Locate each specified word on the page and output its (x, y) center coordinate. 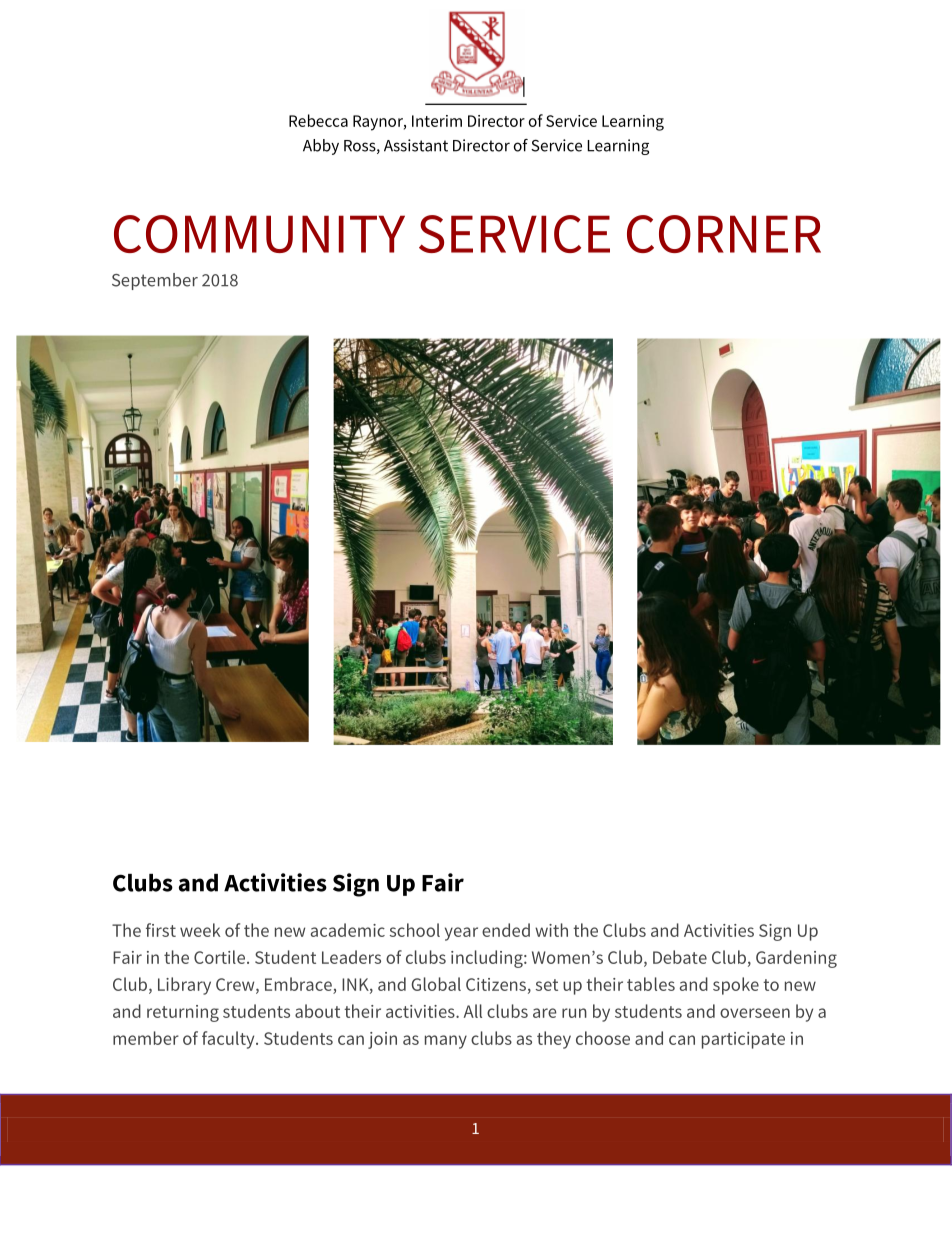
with (551, 930)
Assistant (416, 145)
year (461, 934)
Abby (321, 147)
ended (506, 930)
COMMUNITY (259, 234)
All (473, 1011)
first (161, 930)
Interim (437, 121)
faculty (229, 1040)
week (200, 930)
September (155, 281)
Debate (680, 957)
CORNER (724, 234)
